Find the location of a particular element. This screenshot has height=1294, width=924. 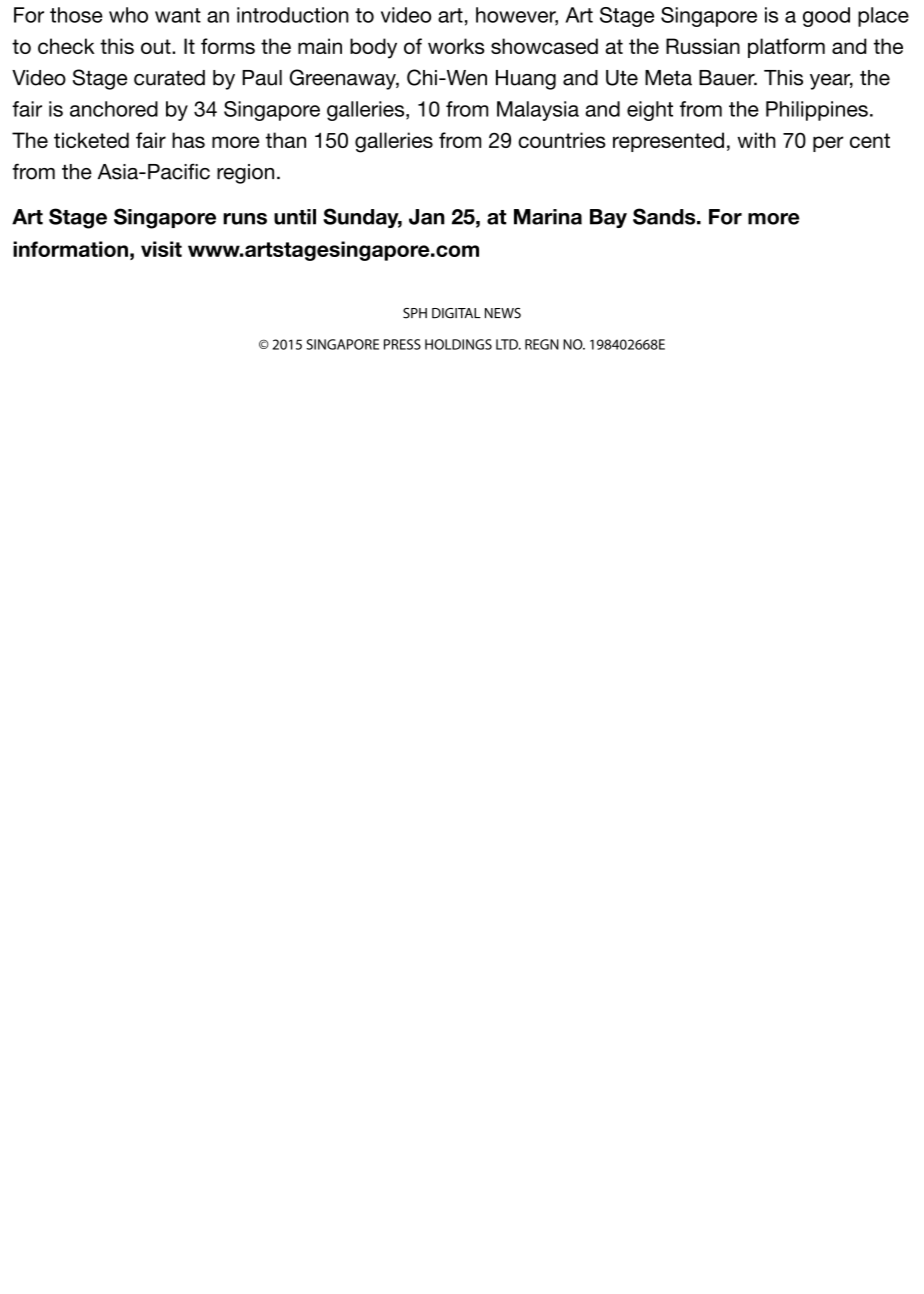

works is located at coordinates (456, 46).
